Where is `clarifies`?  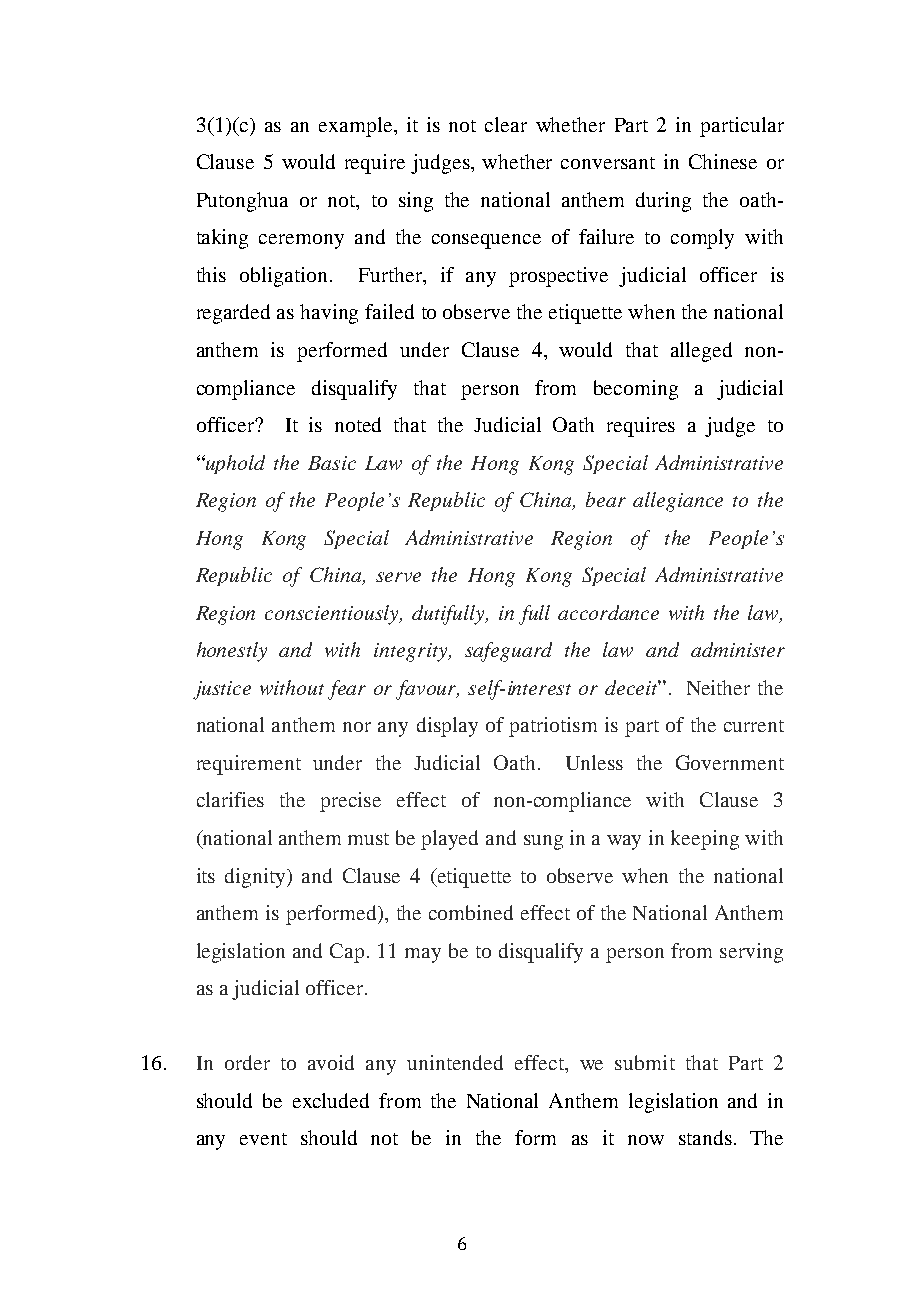 clarifies is located at coordinates (230, 799).
